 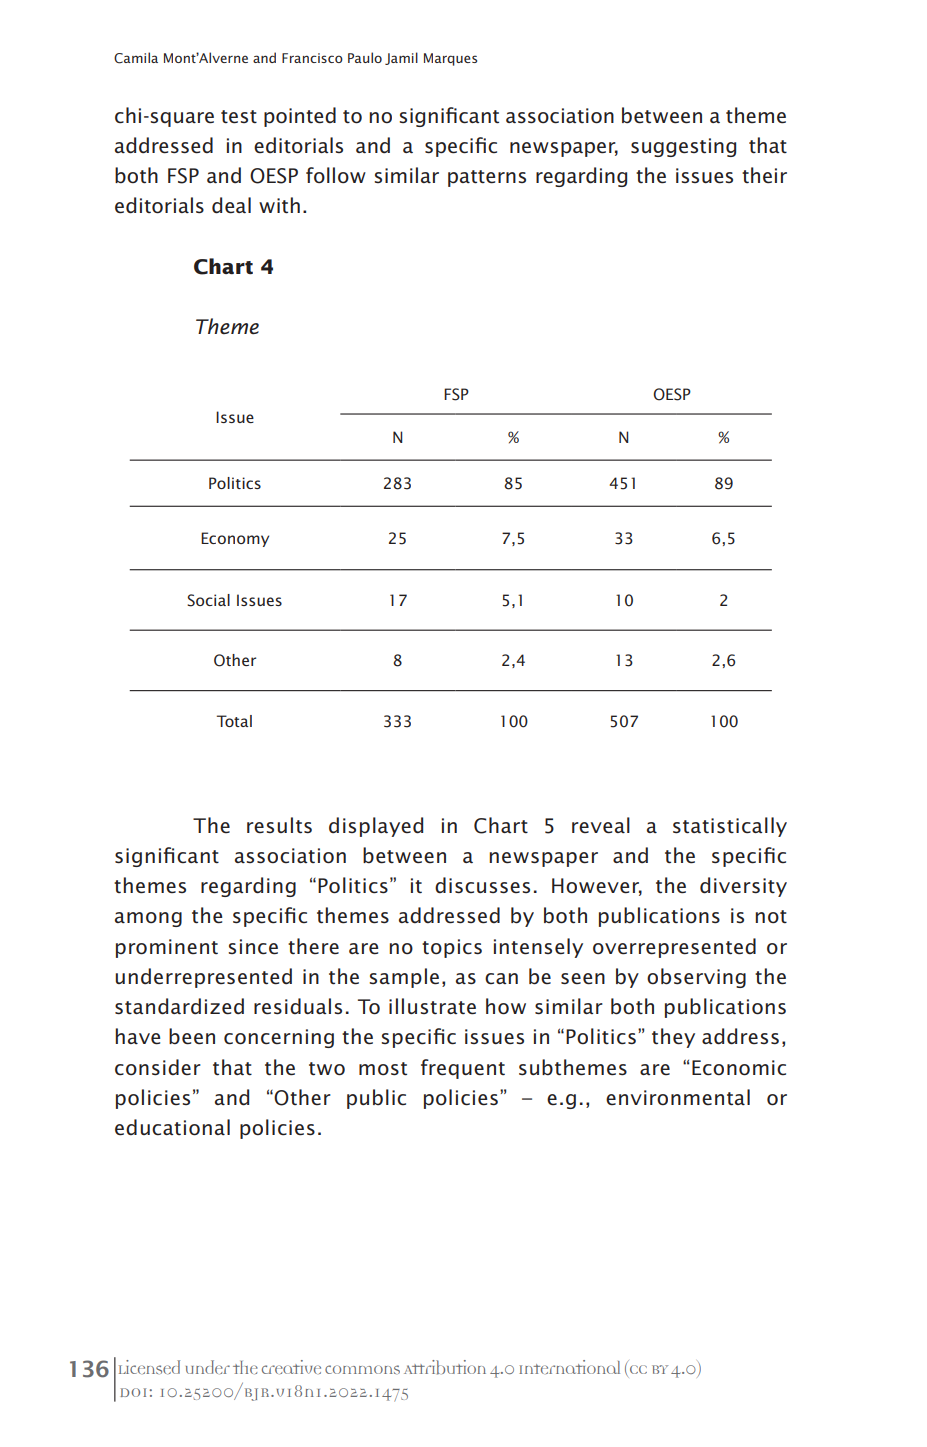 I want to click on suggesting, so click(x=683, y=147).
